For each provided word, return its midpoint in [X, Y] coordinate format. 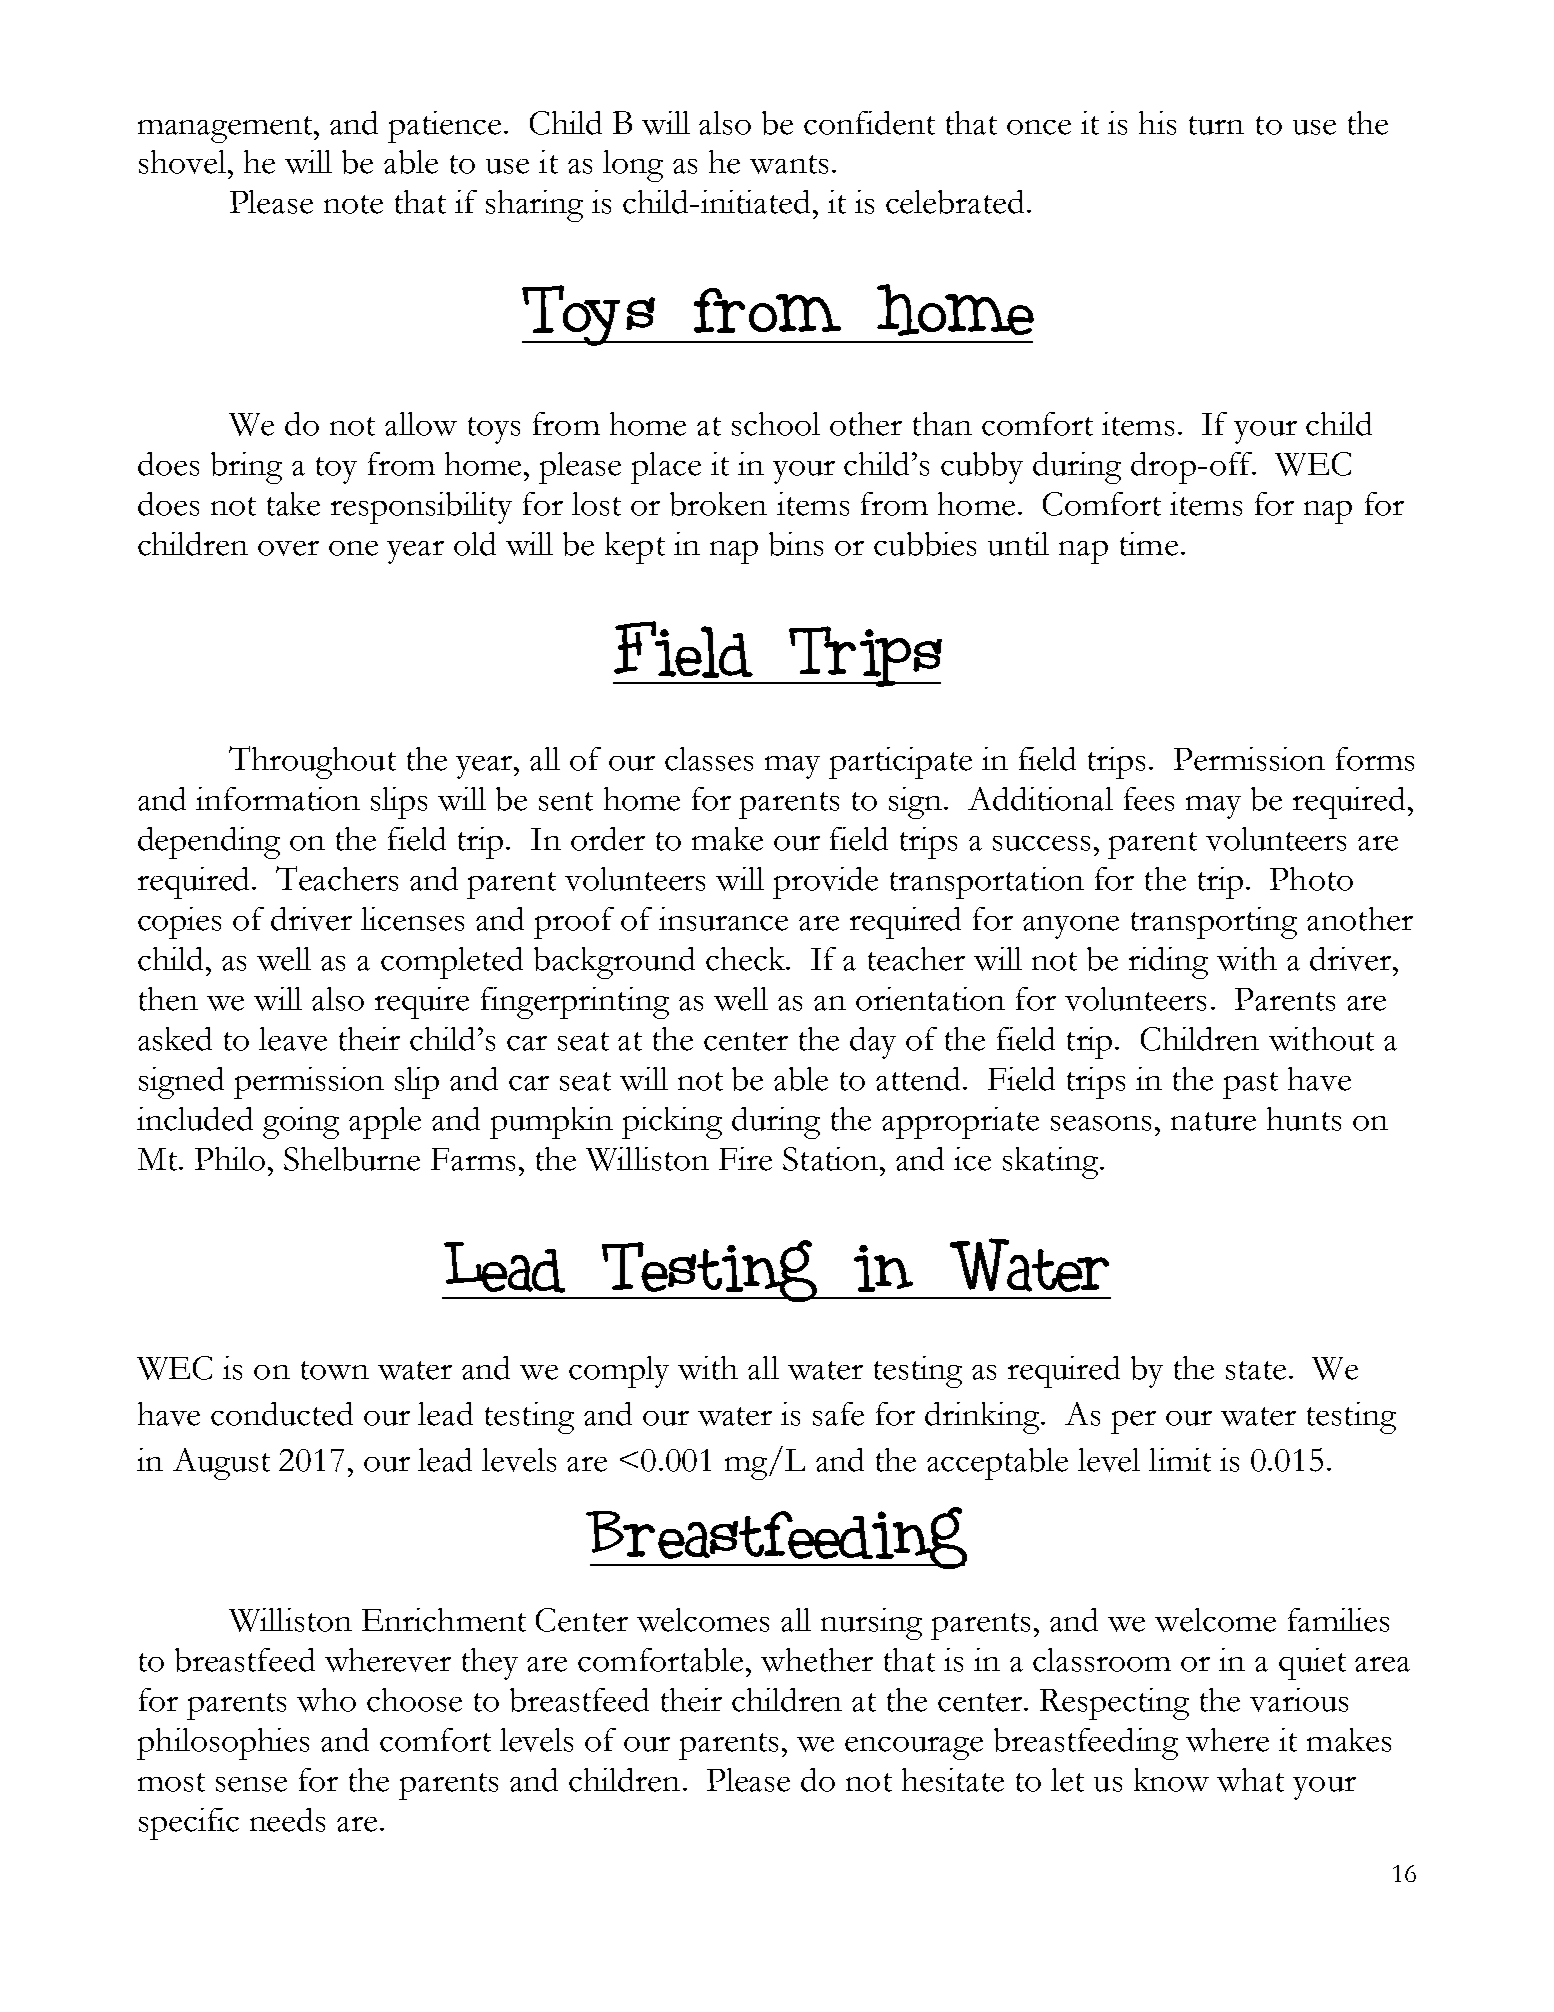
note [353, 204]
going [301, 1123]
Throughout [312, 762]
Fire [745, 1159]
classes [709, 759]
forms [1375, 759]
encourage [914, 1748]
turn [1216, 125]
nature [1213, 1121]
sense [251, 1784]
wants [789, 164]
